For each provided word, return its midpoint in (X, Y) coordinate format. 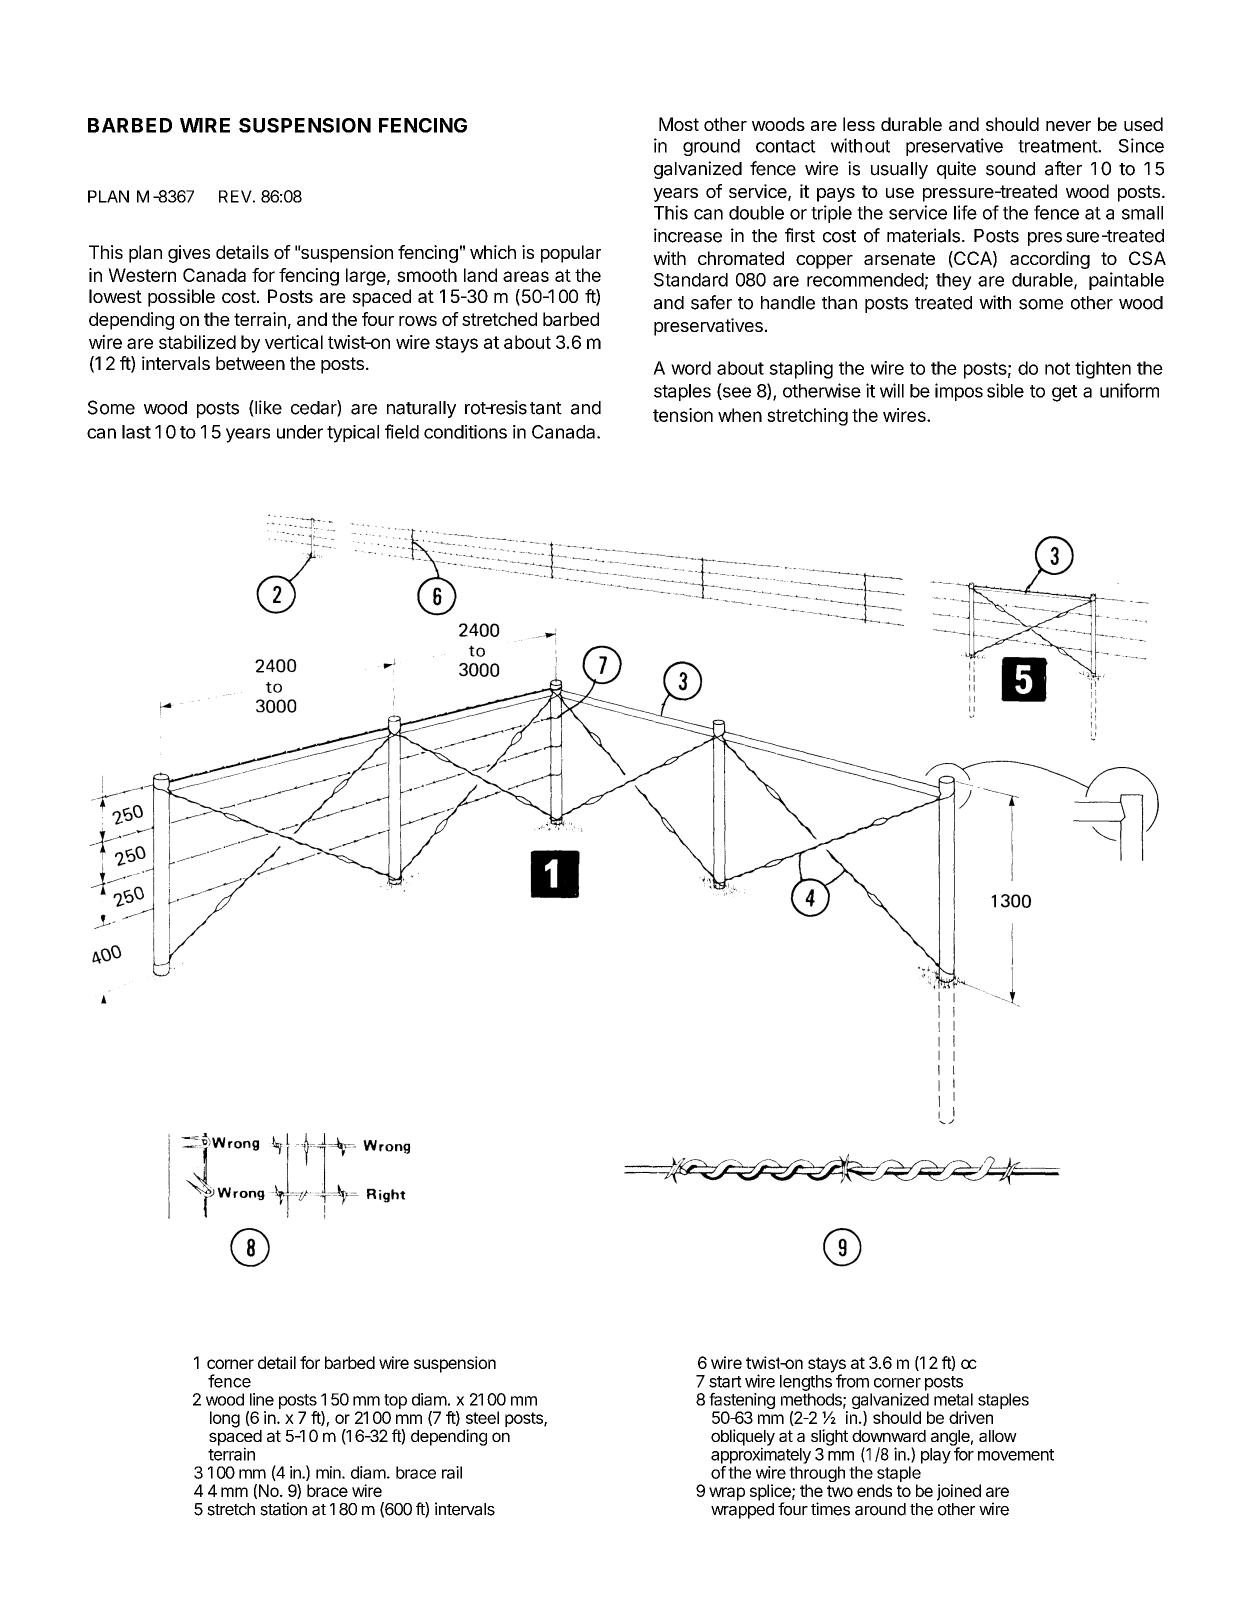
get (1064, 393)
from (852, 1381)
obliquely (743, 1438)
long (225, 1419)
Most (679, 124)
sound (1010, 169)
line (262, 1399)
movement (1016, 1455)
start (725, 1382)
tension (683, 415)
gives (189, 254)
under (300, 432)
